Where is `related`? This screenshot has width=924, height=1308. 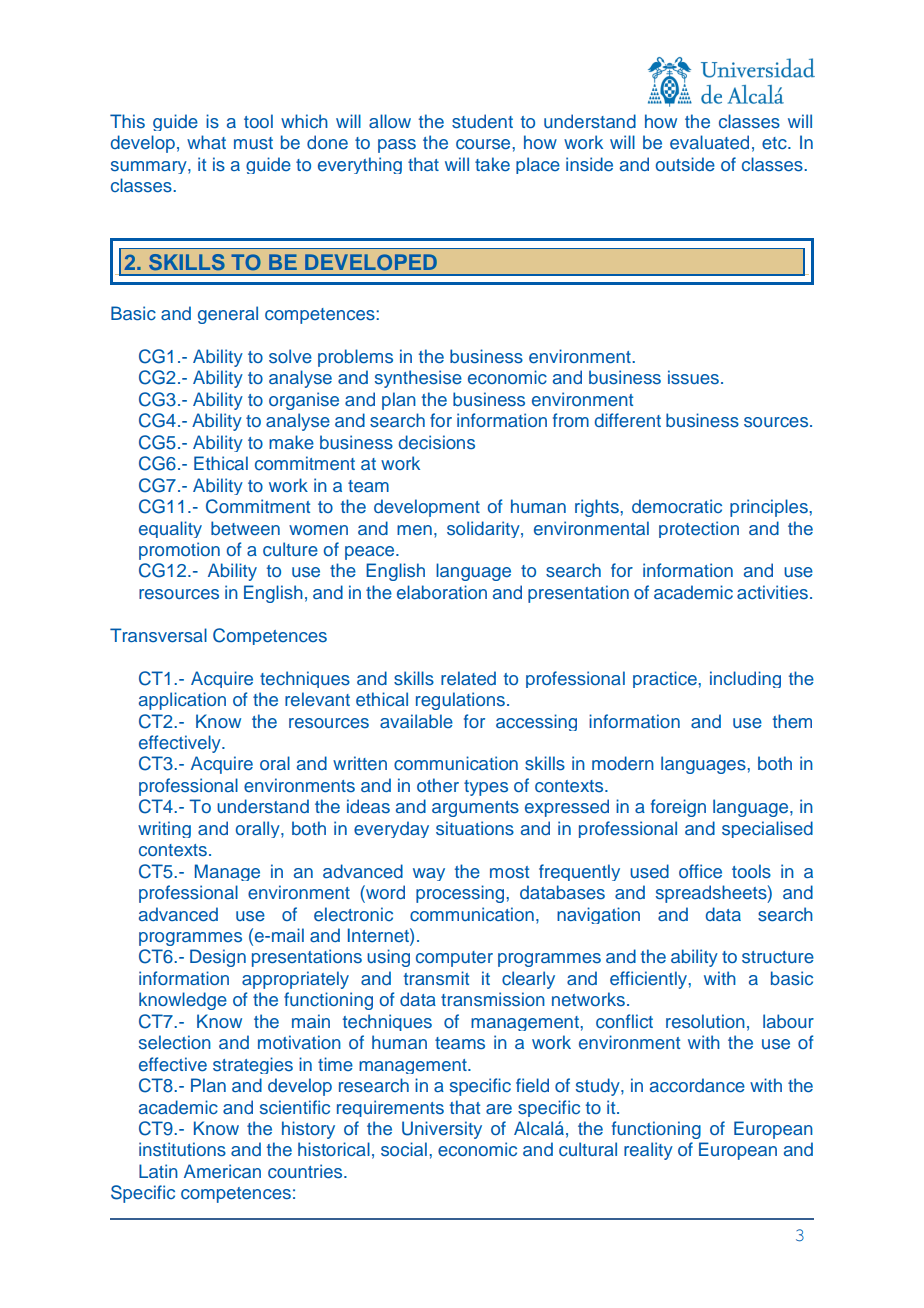
related is located at coordinates (468, 678).
